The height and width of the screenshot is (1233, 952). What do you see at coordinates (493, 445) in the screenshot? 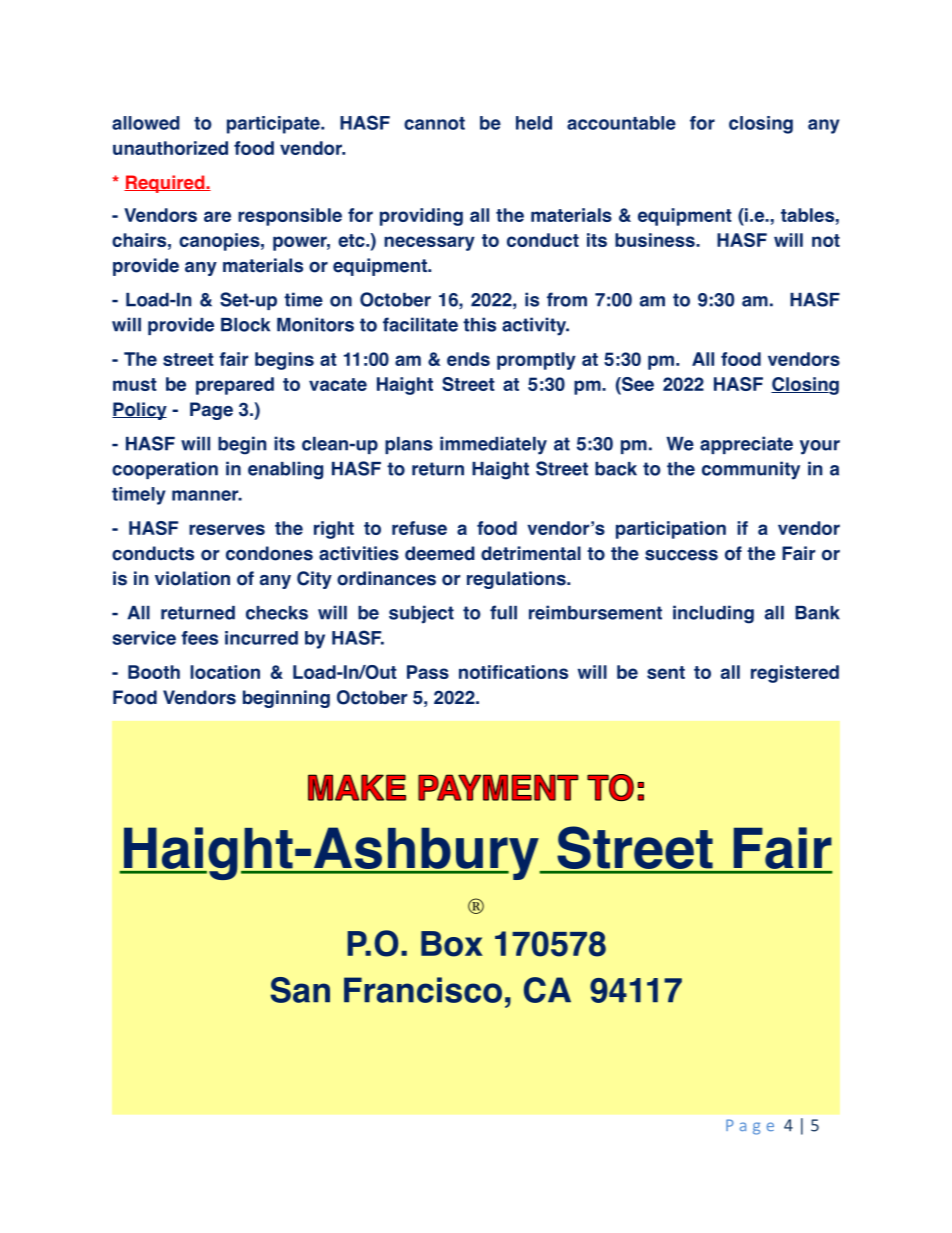
I see `immediately` at bounding box center [493, 445].
